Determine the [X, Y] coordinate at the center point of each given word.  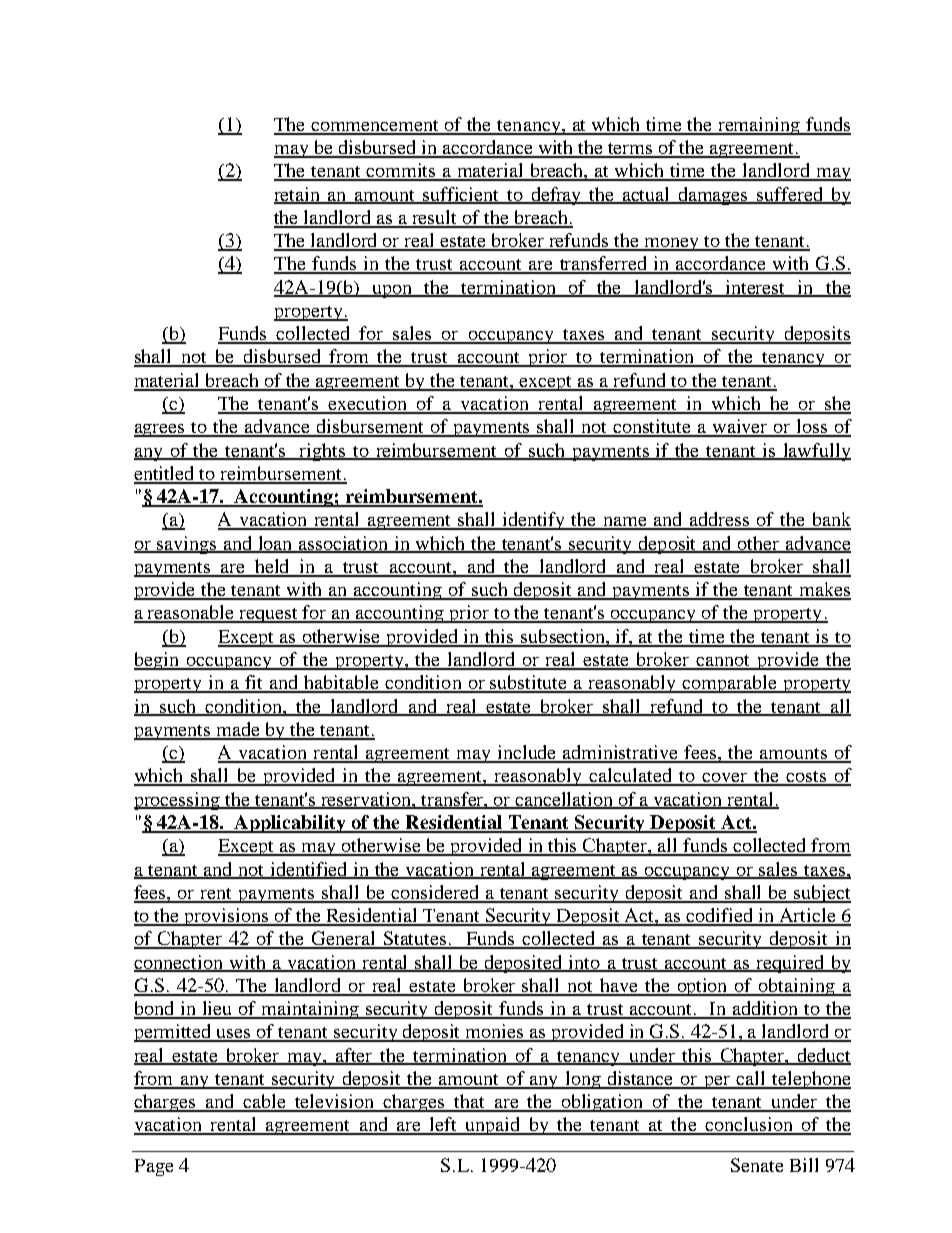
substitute [529, 683]
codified [720, 916]
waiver [741, 427]
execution [368, 404]
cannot [724, 662]
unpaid [493, 1126]
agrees [161, 430]
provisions [227, 917]
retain [298, 195]
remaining [759, 126]
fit [255, 683]
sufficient [462, 195]
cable [265, 1102]
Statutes [415, 939]
